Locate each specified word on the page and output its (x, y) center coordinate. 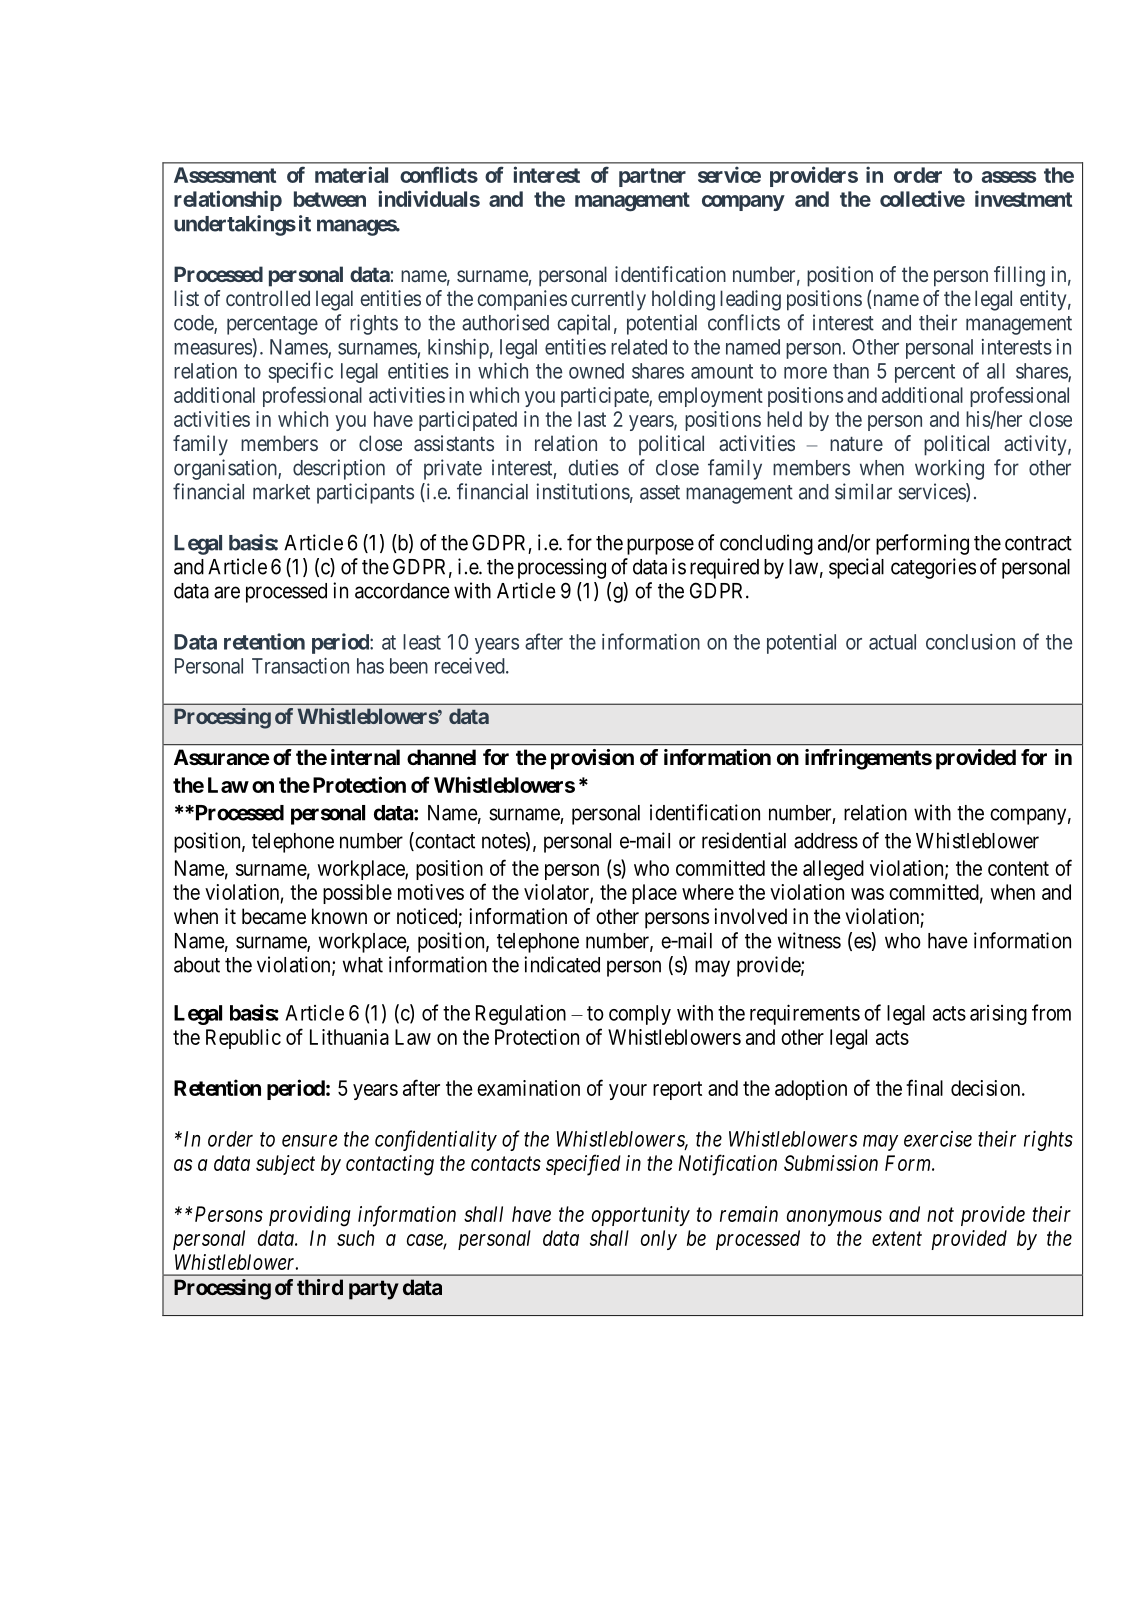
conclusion (970, 642)
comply (640, 1015)
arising (998, 1015)
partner (652, 177)
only (659, 1240)
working (949, 469)
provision (592, 759)
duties (593, 467)
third (320, 1287)
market (281, 492)
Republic (243, 1039)
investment (1023, 198)
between (330, 199)
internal (365, 757)
